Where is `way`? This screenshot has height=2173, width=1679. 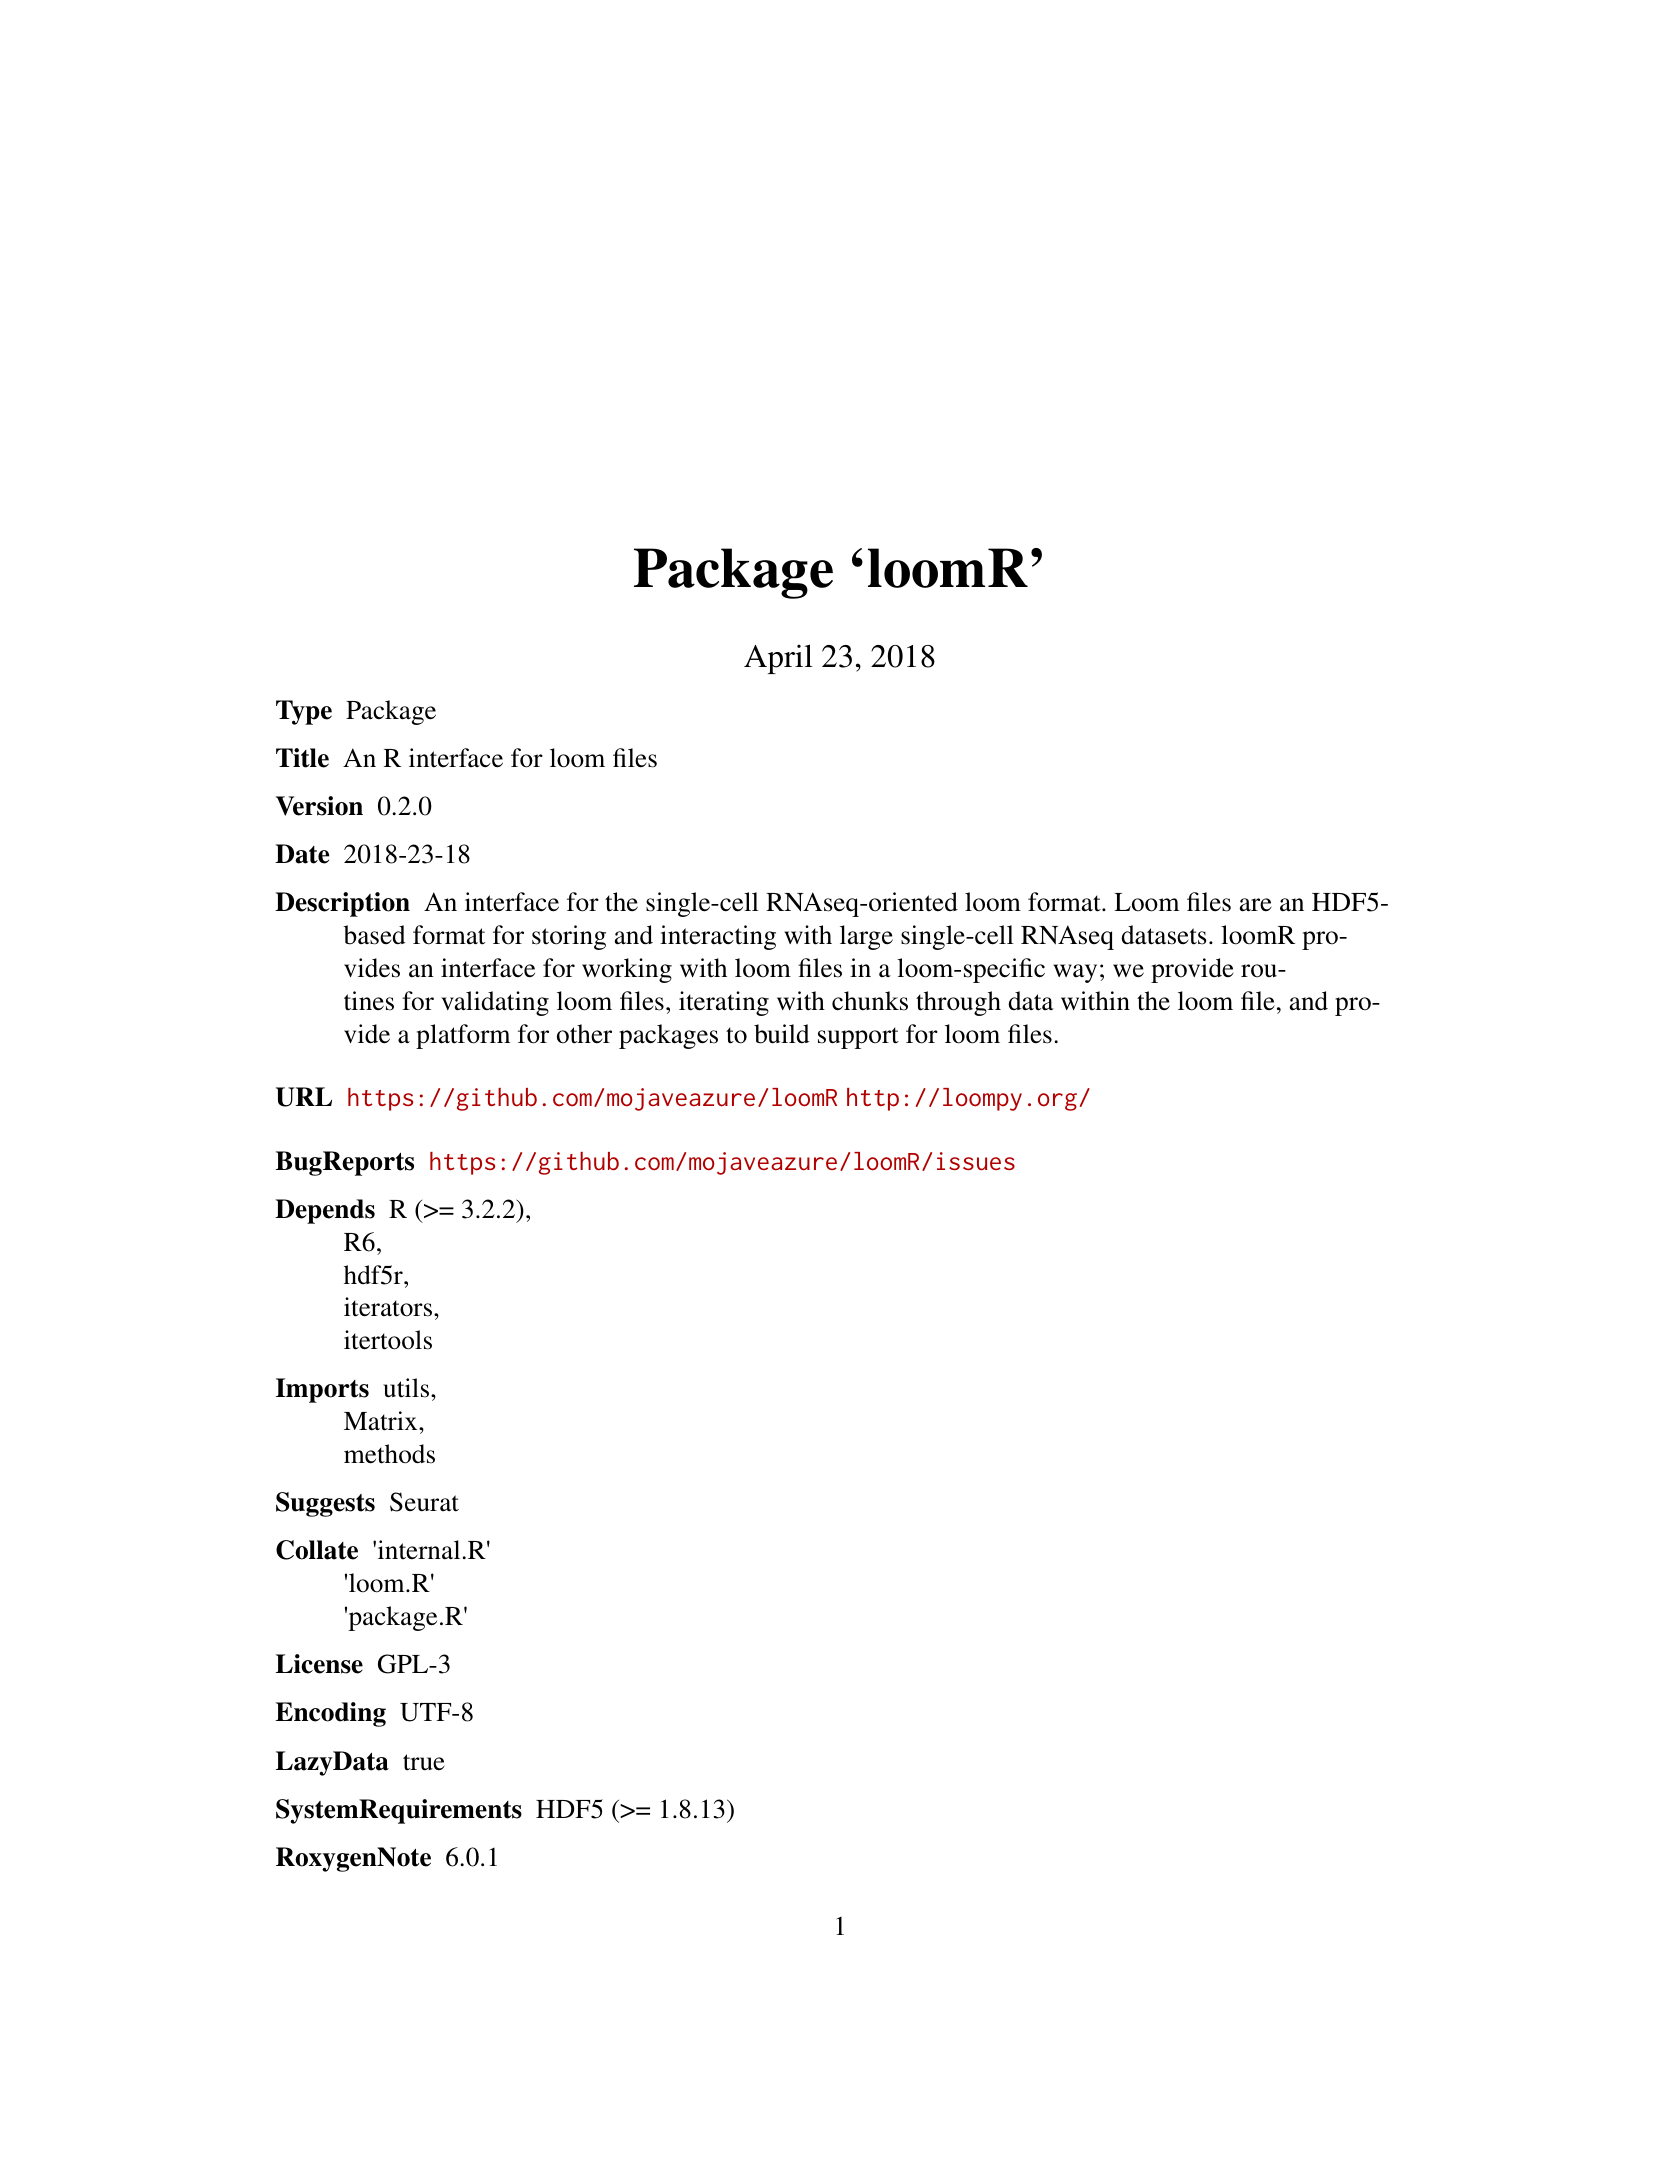 way is located at coordinates (1075, 973).
